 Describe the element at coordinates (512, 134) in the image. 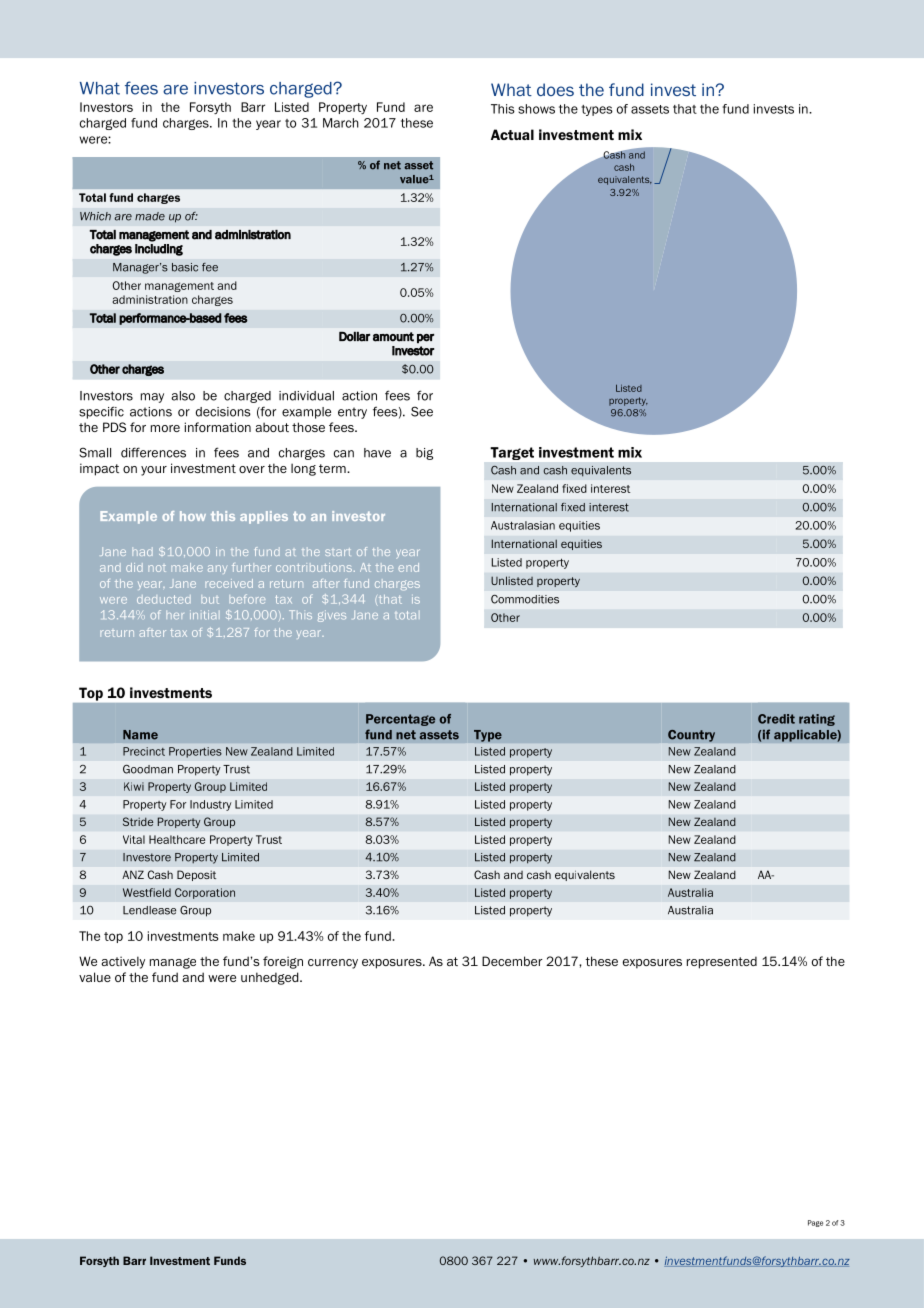

I see `Actual` at that location.
